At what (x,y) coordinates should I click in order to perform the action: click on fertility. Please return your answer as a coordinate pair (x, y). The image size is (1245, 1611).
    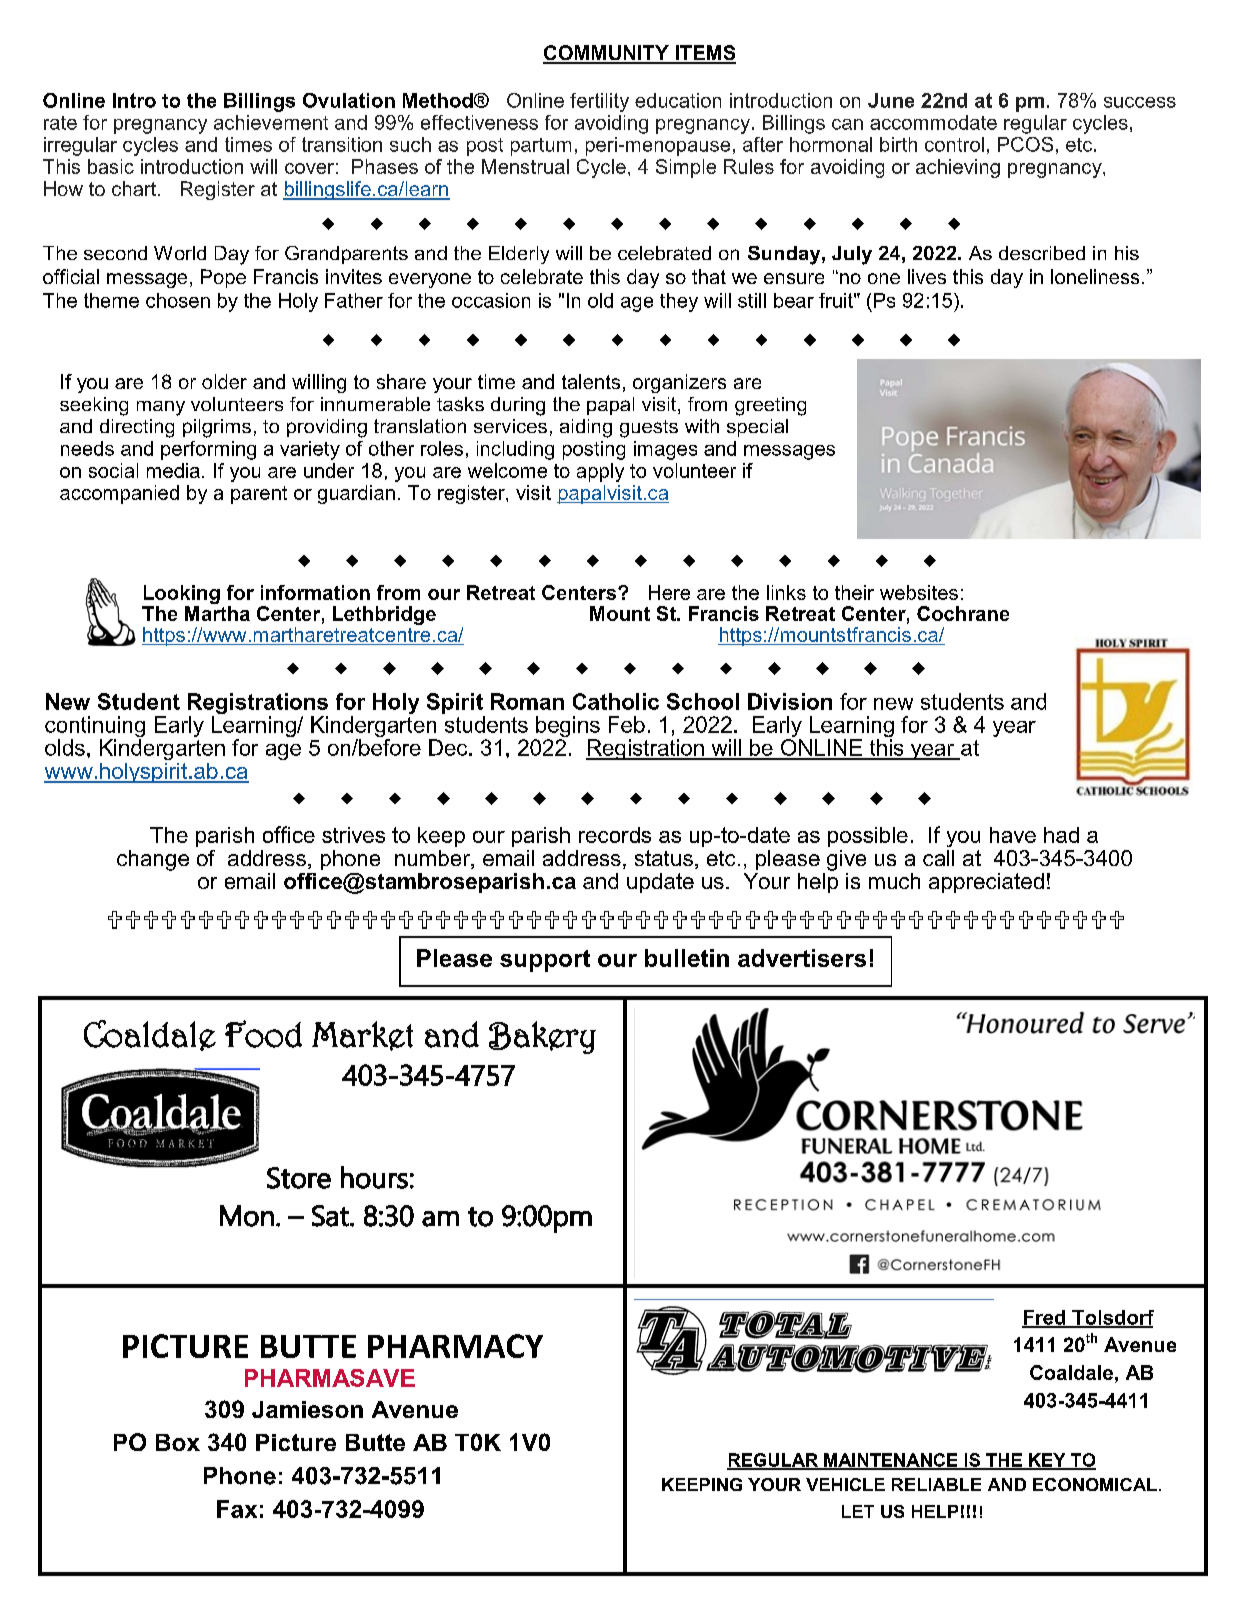
    Looking at the image, I should click on (599, 102).
